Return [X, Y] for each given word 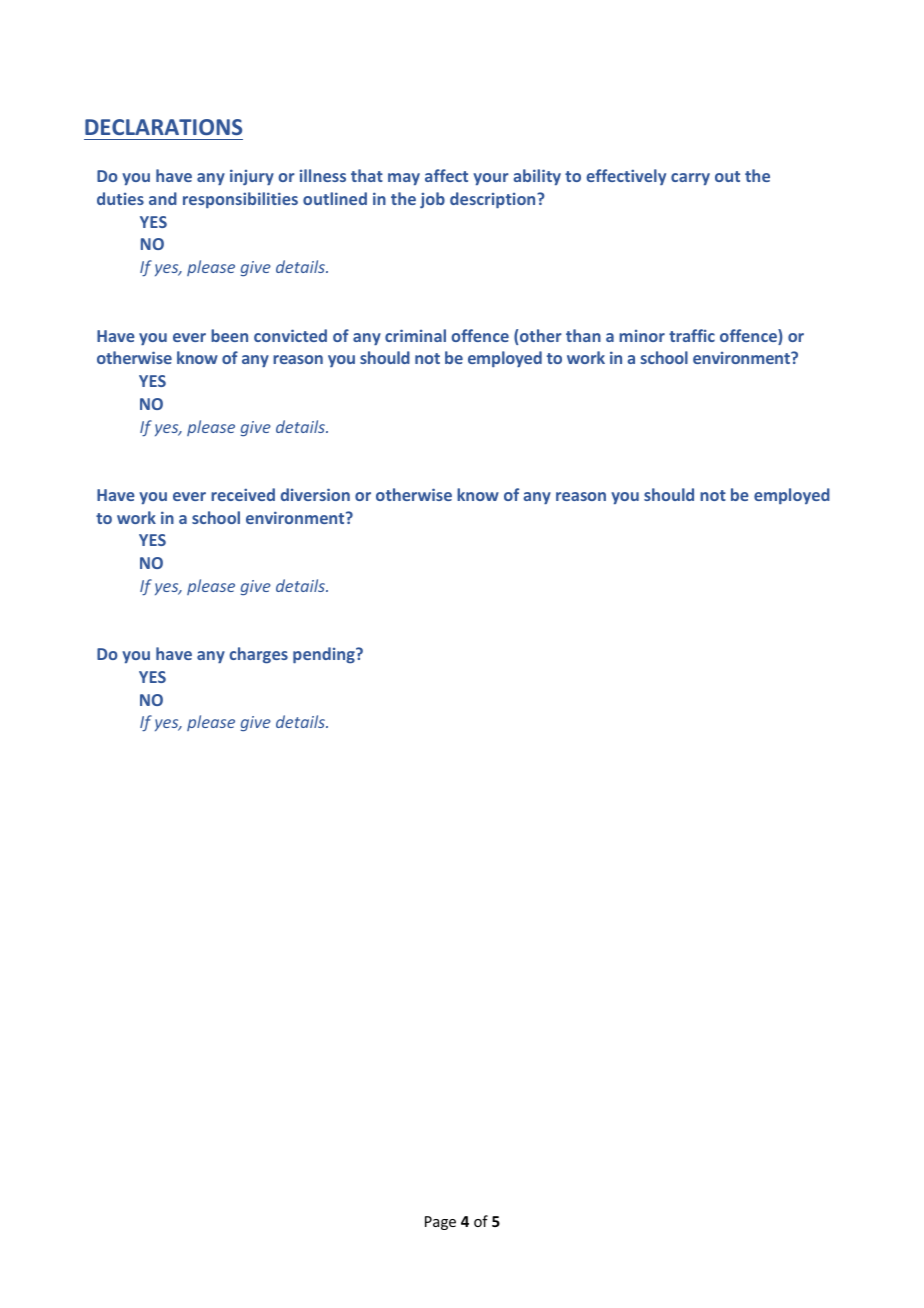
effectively [626, 177]
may [404, 179]
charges [258, 655]
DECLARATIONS [163, 127]
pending [325, 655]
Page [440, 1223]
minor [642, 336]
